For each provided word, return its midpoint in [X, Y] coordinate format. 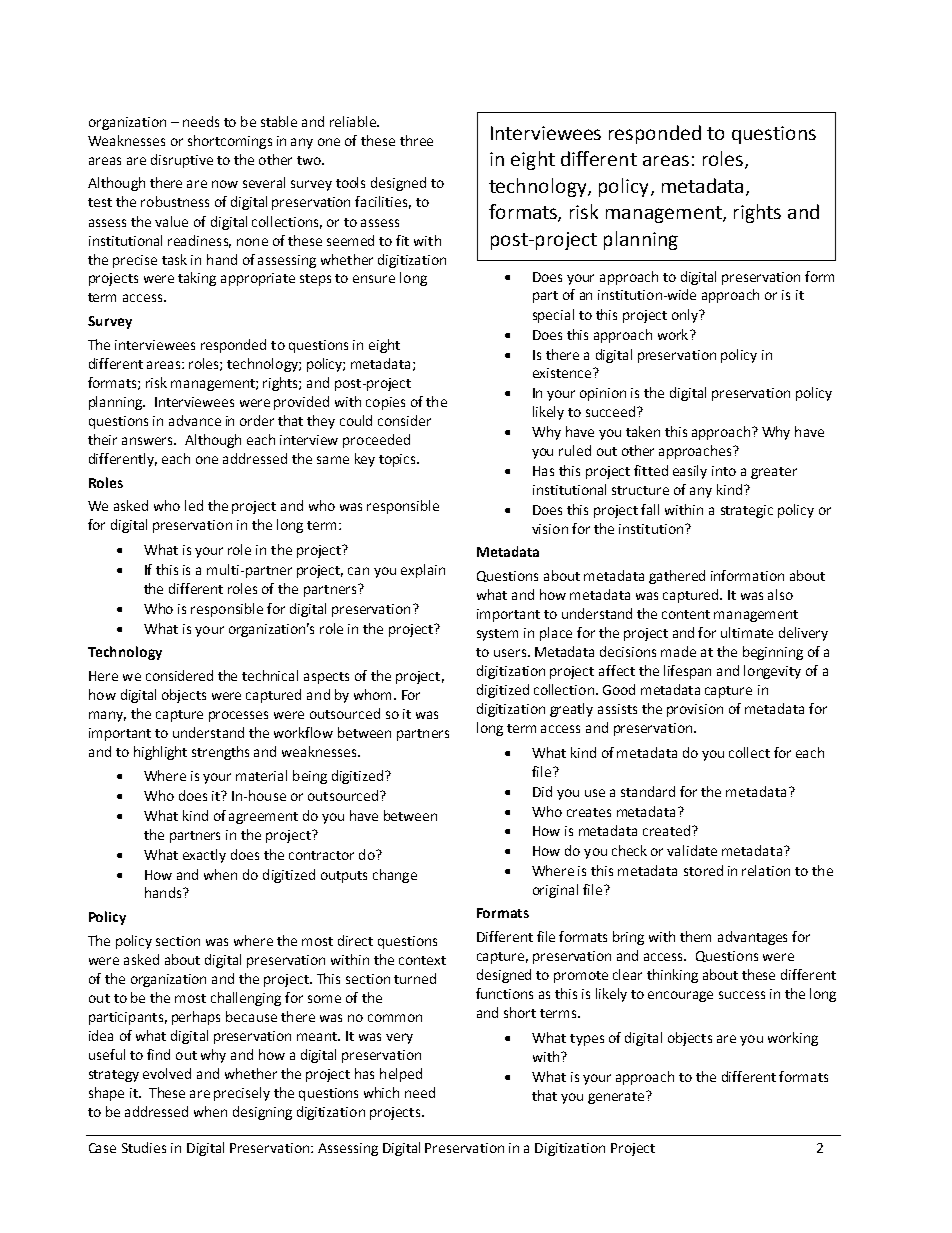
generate [617, 1097]
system [497, 635]
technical [270, 675]
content [686, 614]
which [381, 1092]
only [686, 316]
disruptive [182, 161]
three [416, 140]
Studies [144, 1147]
